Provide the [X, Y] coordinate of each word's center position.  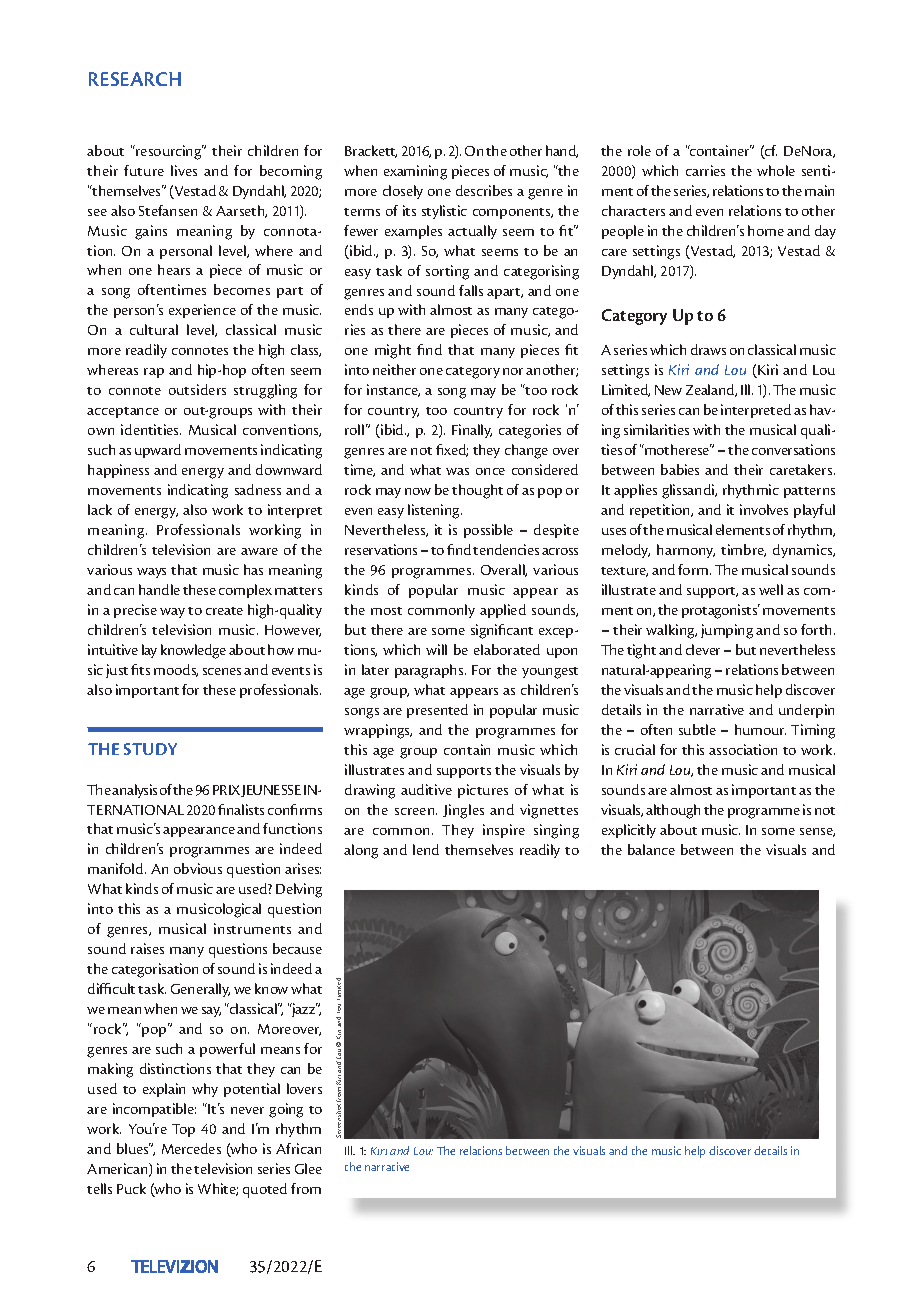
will [436, 649]
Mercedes [191, 1148]
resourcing [169, 152]
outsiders [197, 389]
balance [651, 849]
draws [708, 349]
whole [776, 170]
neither [394, 369]
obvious [198, 868]
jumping [727, 631]
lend [426, 849]
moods [176, 670]
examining [415, 172]
